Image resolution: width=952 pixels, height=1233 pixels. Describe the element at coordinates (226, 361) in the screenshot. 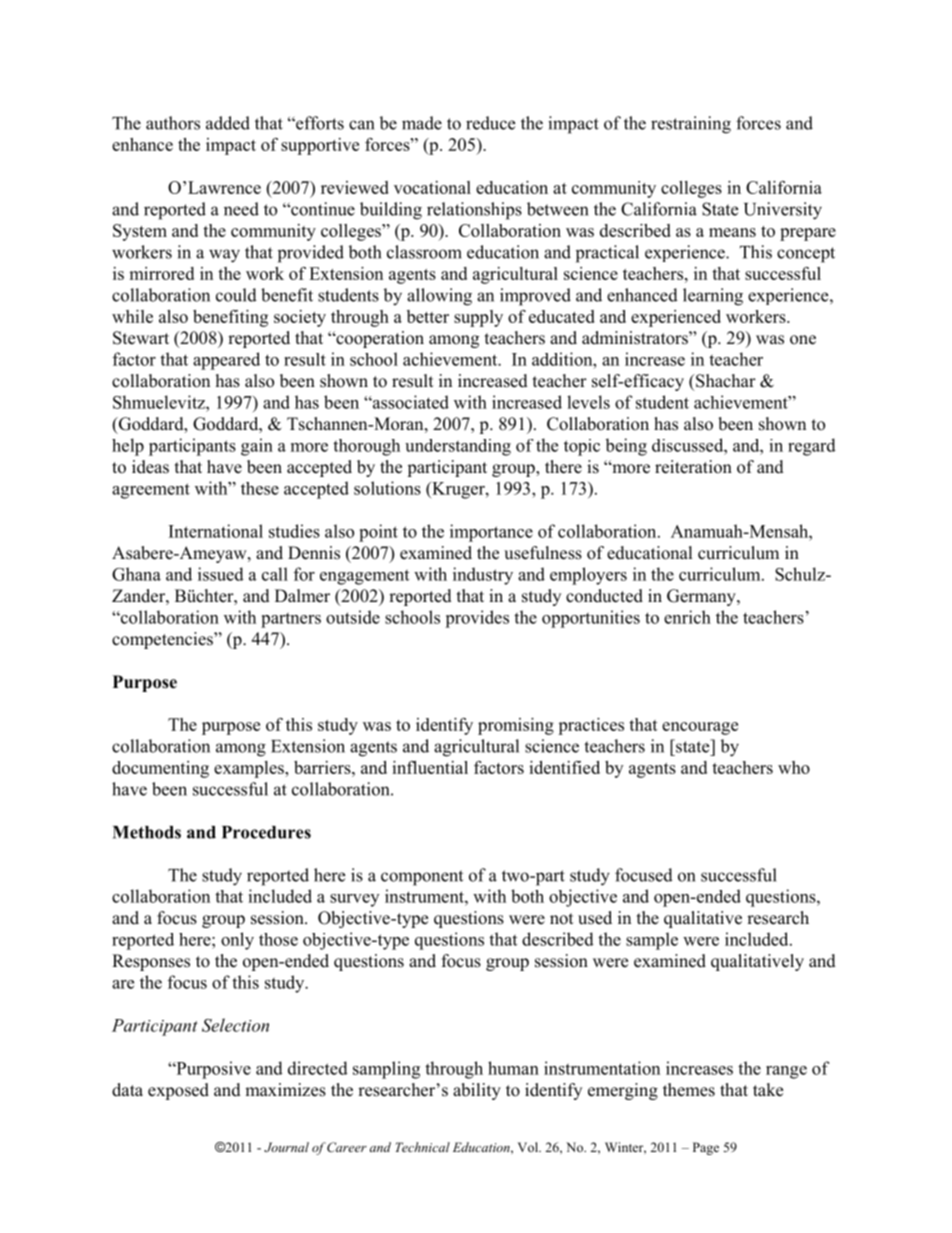

I see `appeared` at that location.
